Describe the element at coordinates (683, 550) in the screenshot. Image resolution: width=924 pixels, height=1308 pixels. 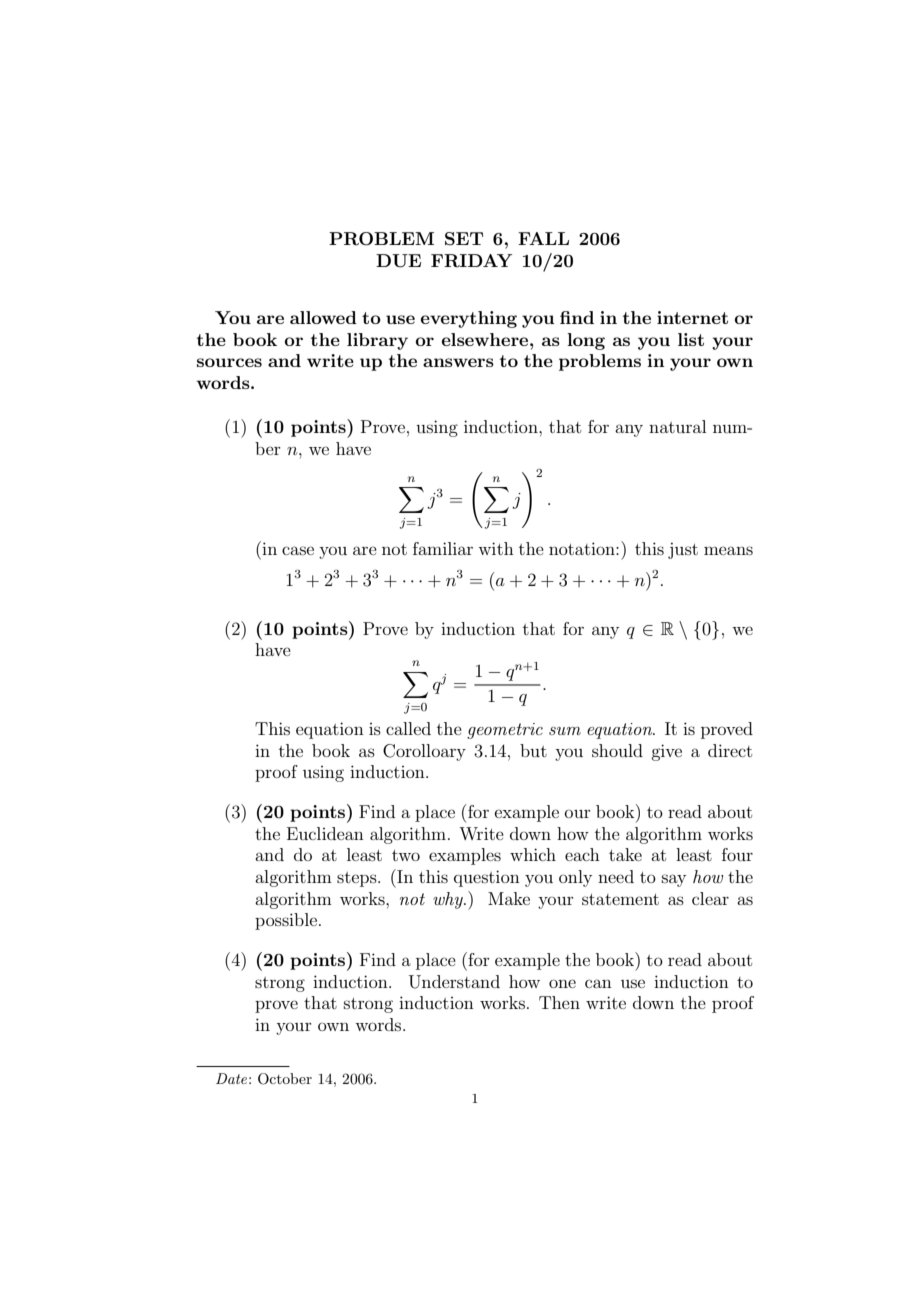
I see `just` at that location.
